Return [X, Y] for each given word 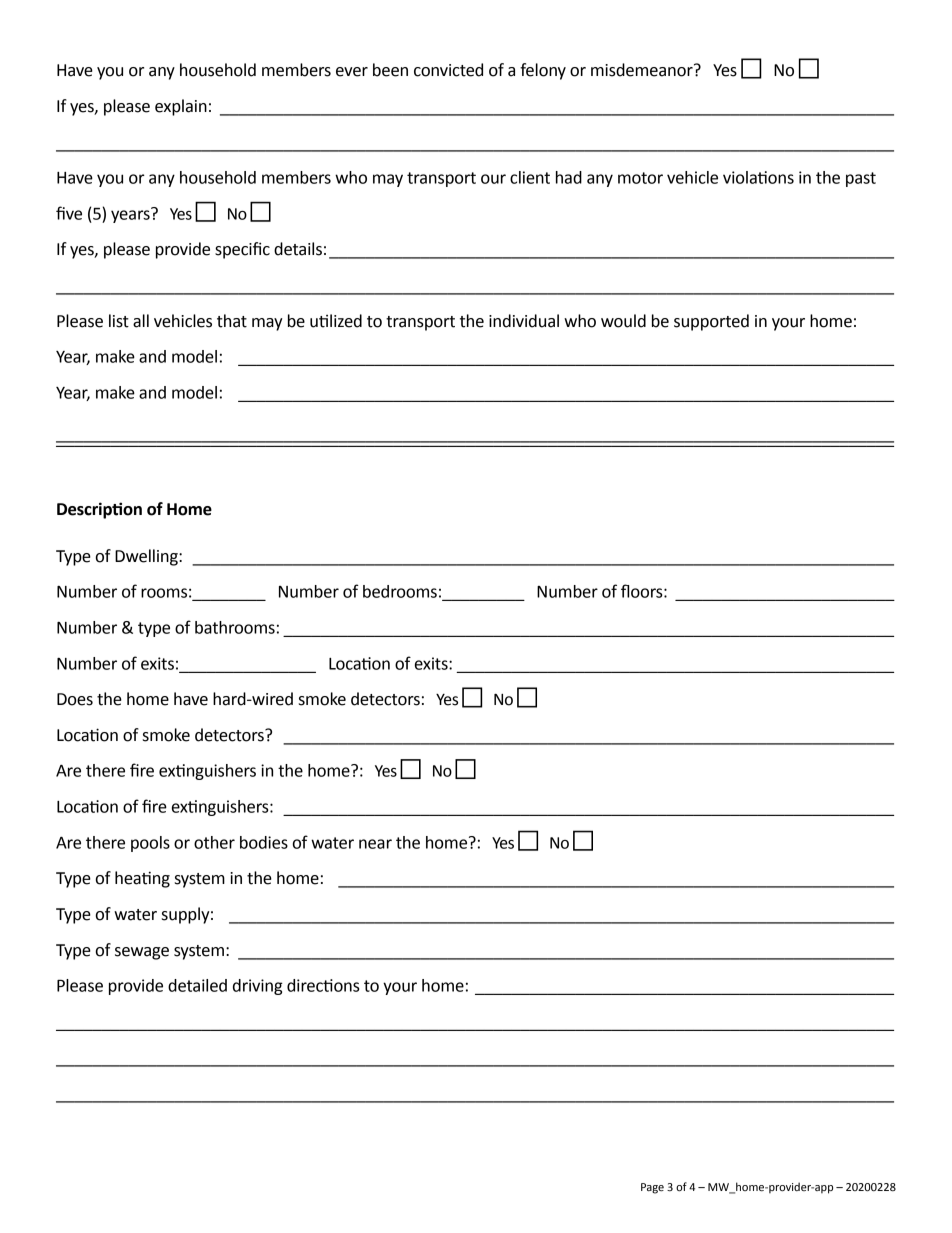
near [375, 844]
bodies [264, 842]
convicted [448, 70]
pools [150, 844]
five [69, 213]
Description [99, 510]
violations [758, 177]
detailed [197, 985]
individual [524, 321]
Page [652, 1188]
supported [711, 322]
